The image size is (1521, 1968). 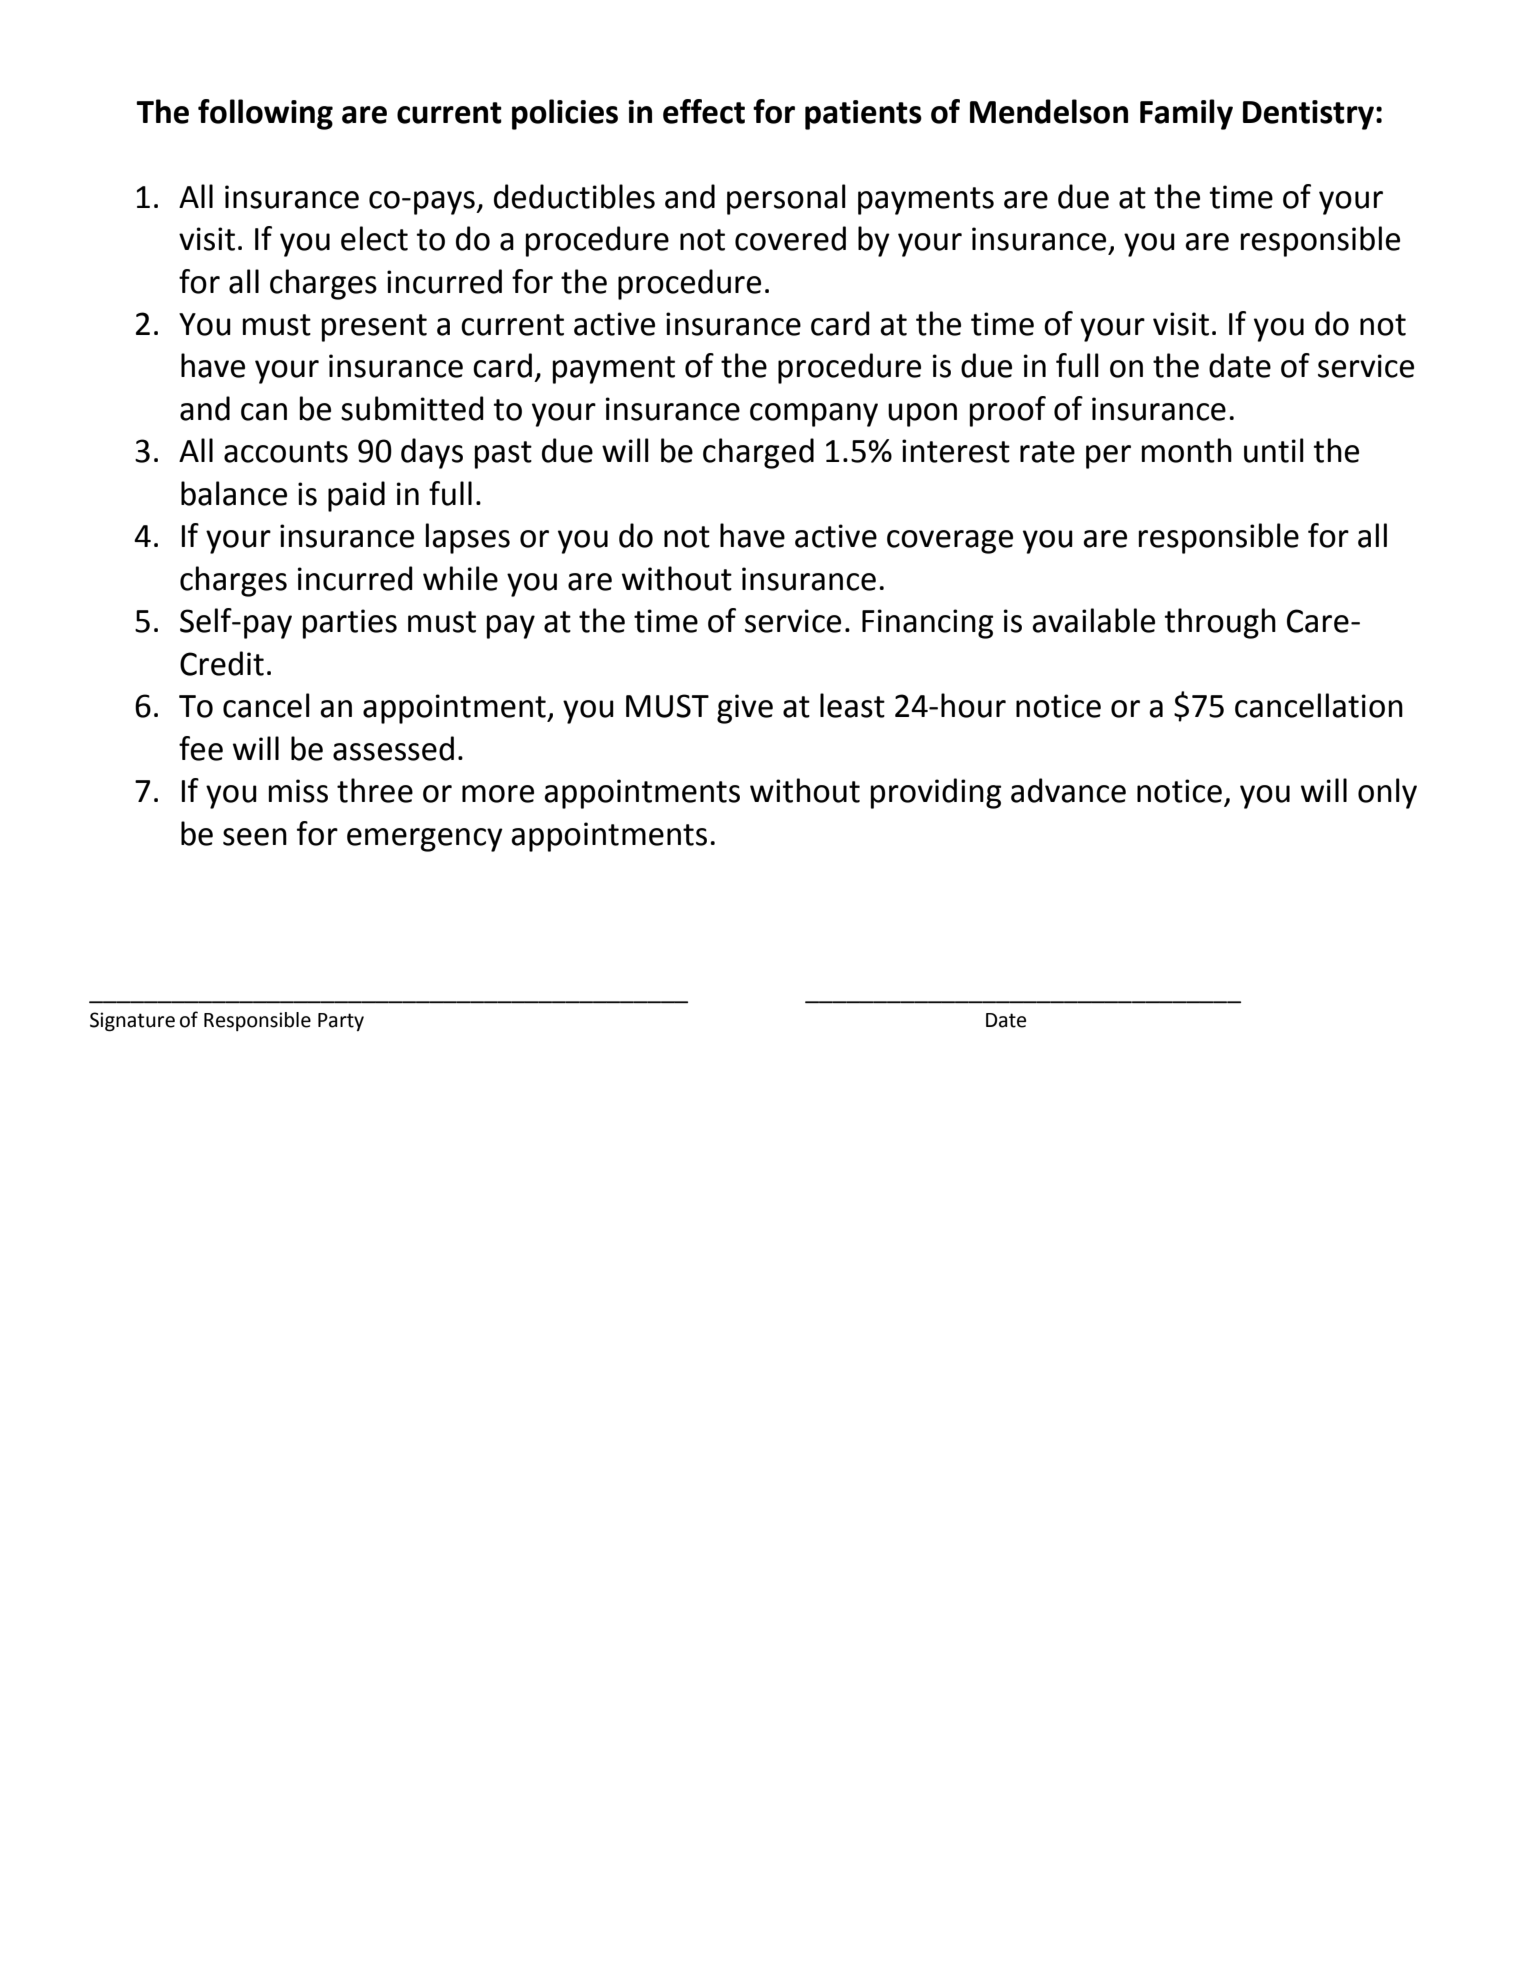 What do you see at coordinates (1220, 623) in the page?
I see `through` at bounding box center [1220, 623].
